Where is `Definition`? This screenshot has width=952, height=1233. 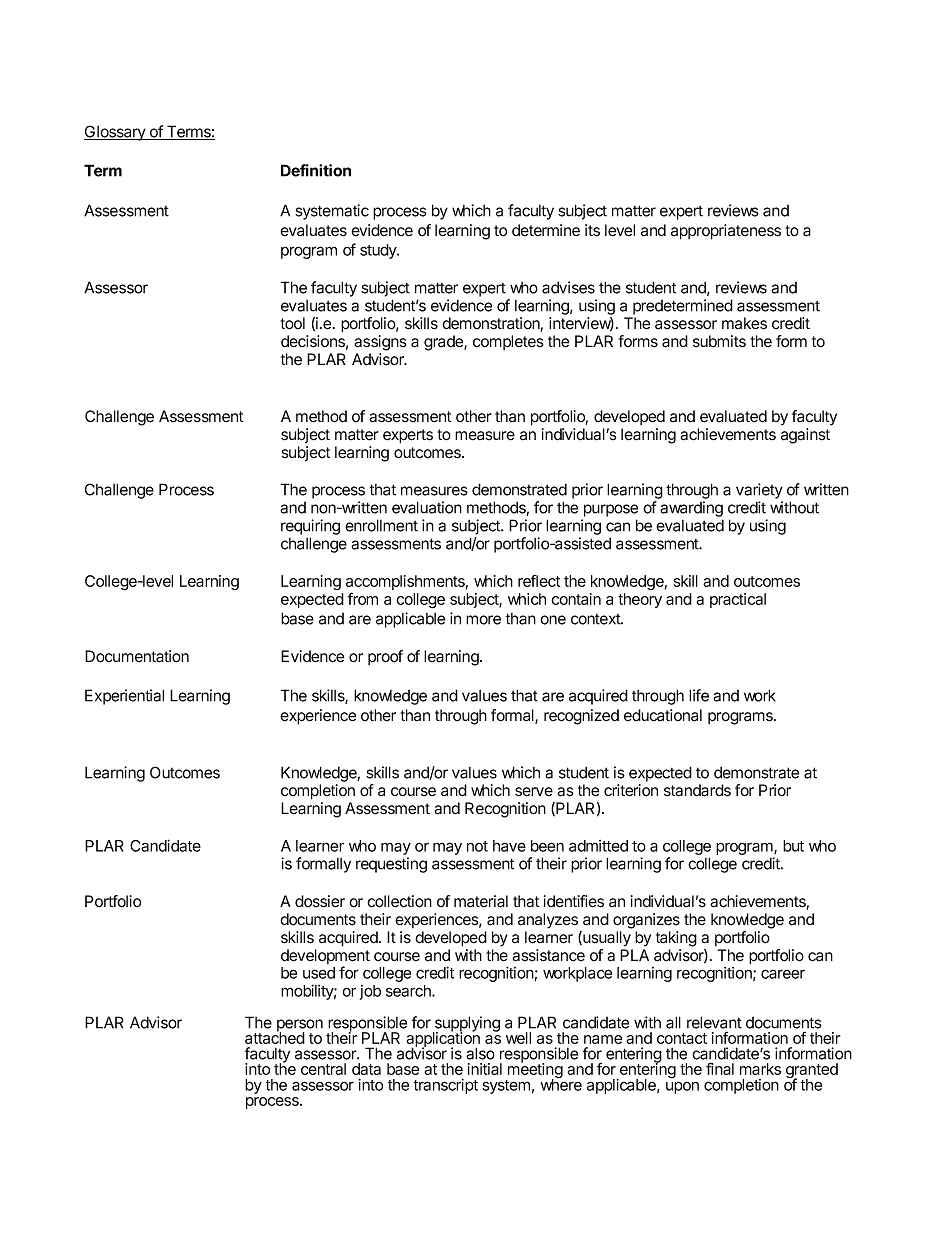 Definition is located at coordinates (316, 170).
